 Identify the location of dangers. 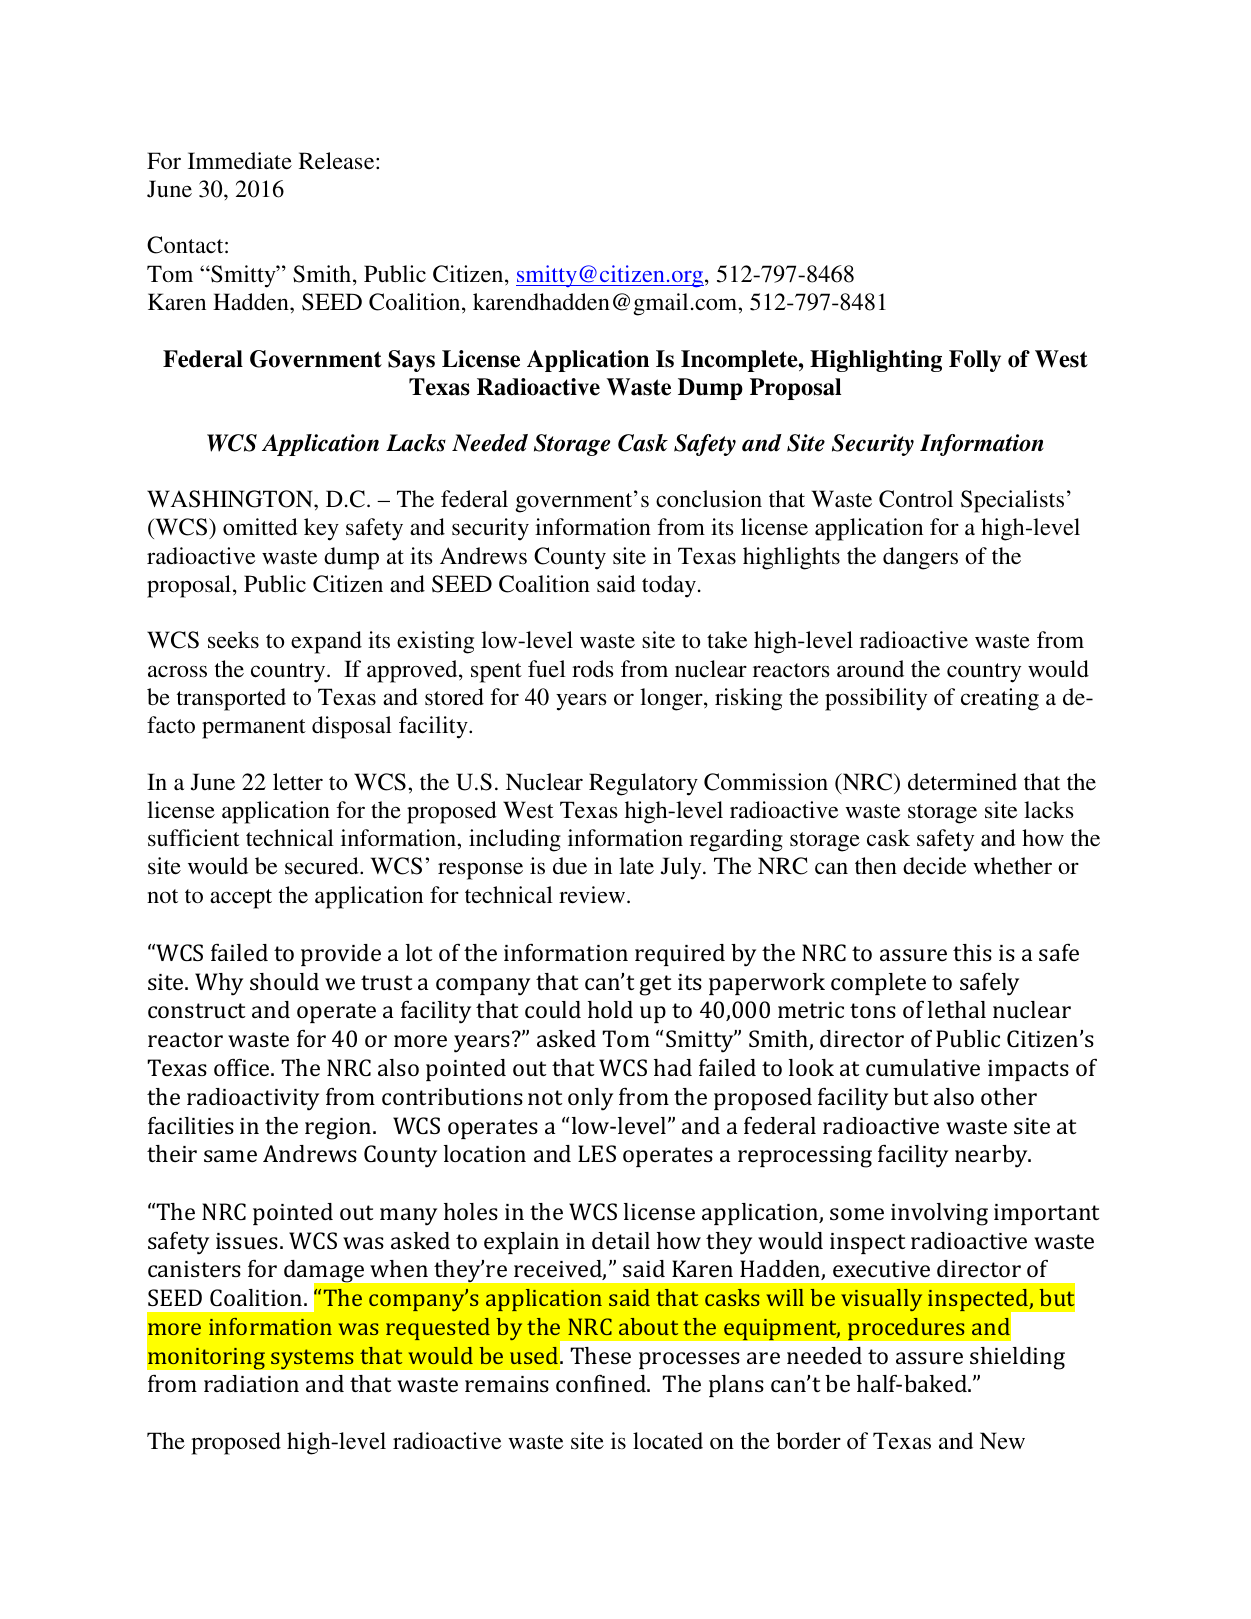
(920, 558).
